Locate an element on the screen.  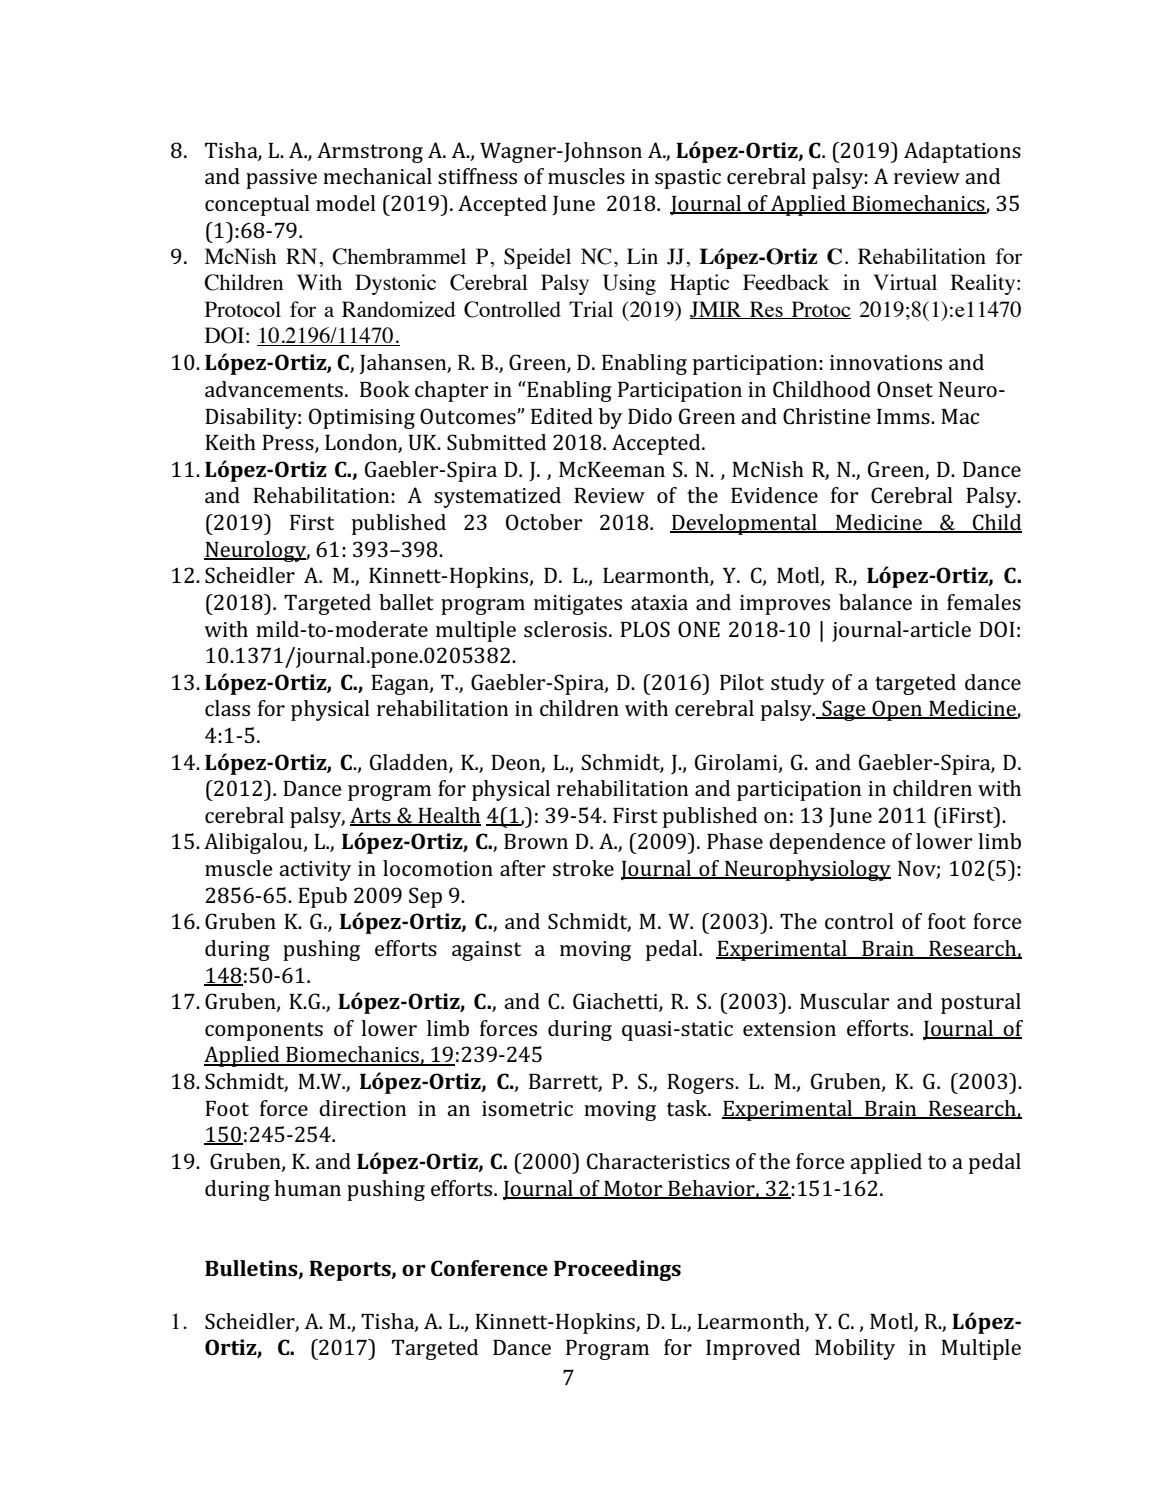
Muscular is located at coordinates (844, 1001).
